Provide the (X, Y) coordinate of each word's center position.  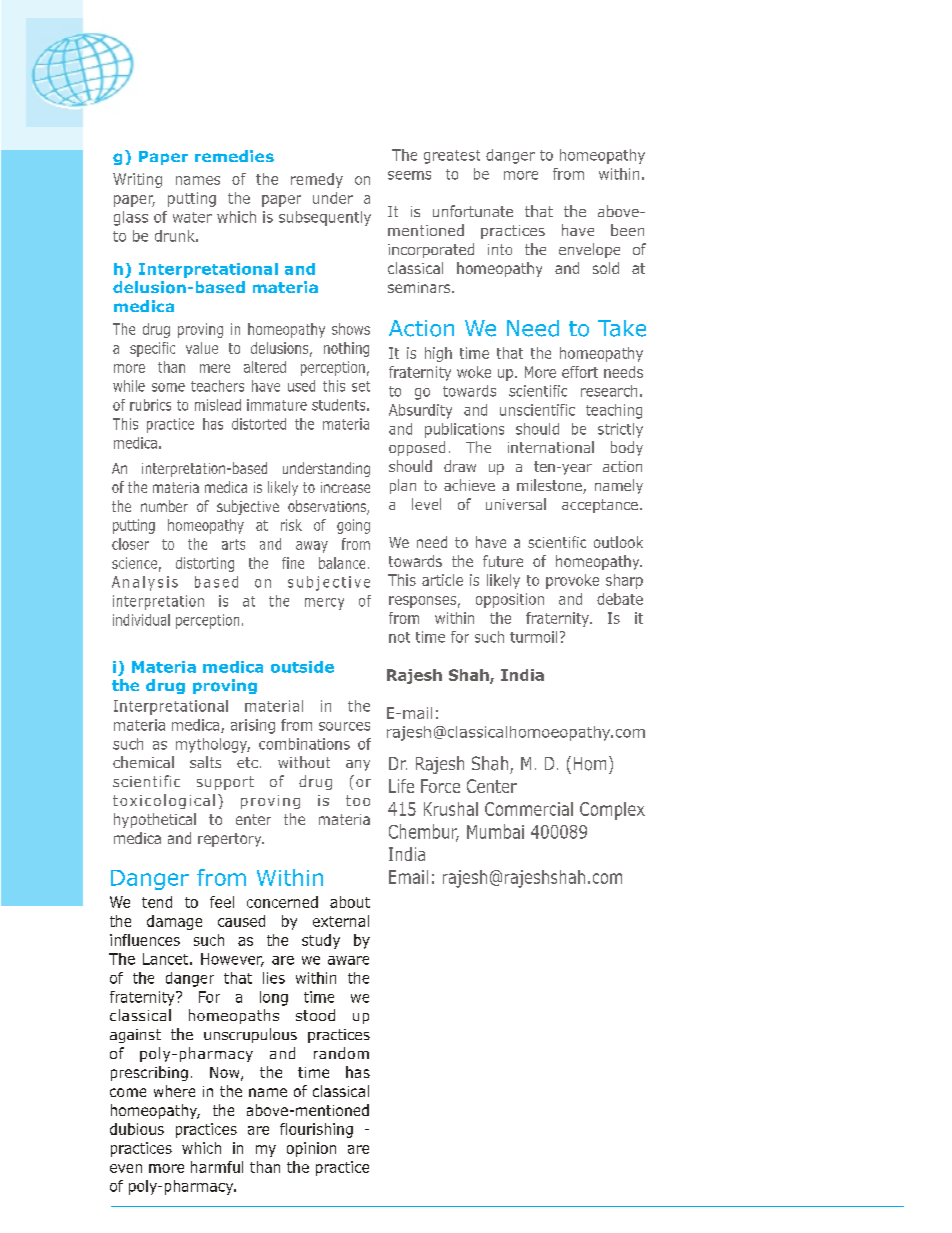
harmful (217, 1167)
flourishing (316, 1130)
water (192, 217)
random (341, 1053)
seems (409, 175)
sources (344, 726)
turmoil (533, 637)
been (627, 230)
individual (141, 620)
